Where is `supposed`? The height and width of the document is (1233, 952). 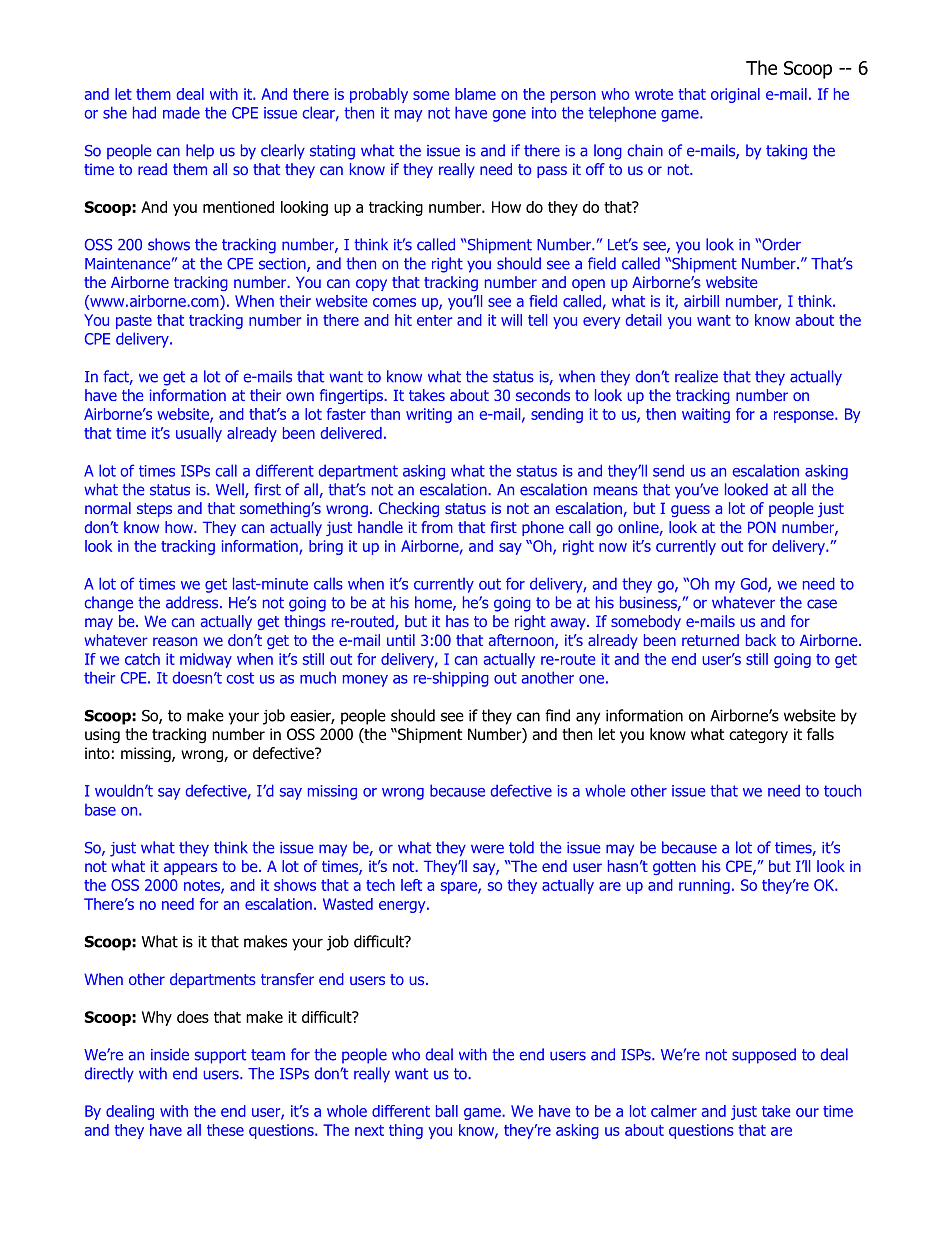 supposed is located at coordinates (764, 1056).
